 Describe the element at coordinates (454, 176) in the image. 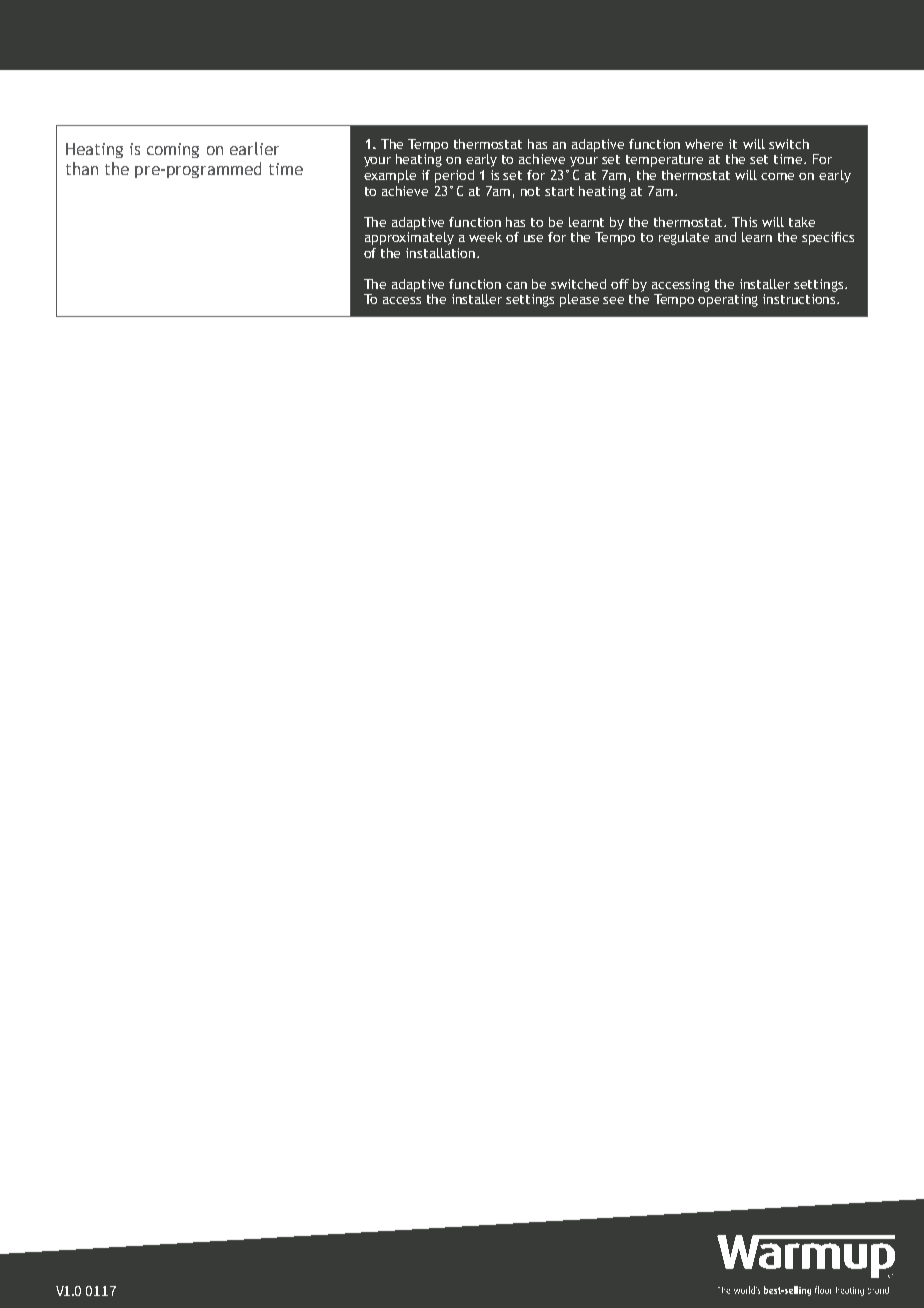

I see `period` at that location.
